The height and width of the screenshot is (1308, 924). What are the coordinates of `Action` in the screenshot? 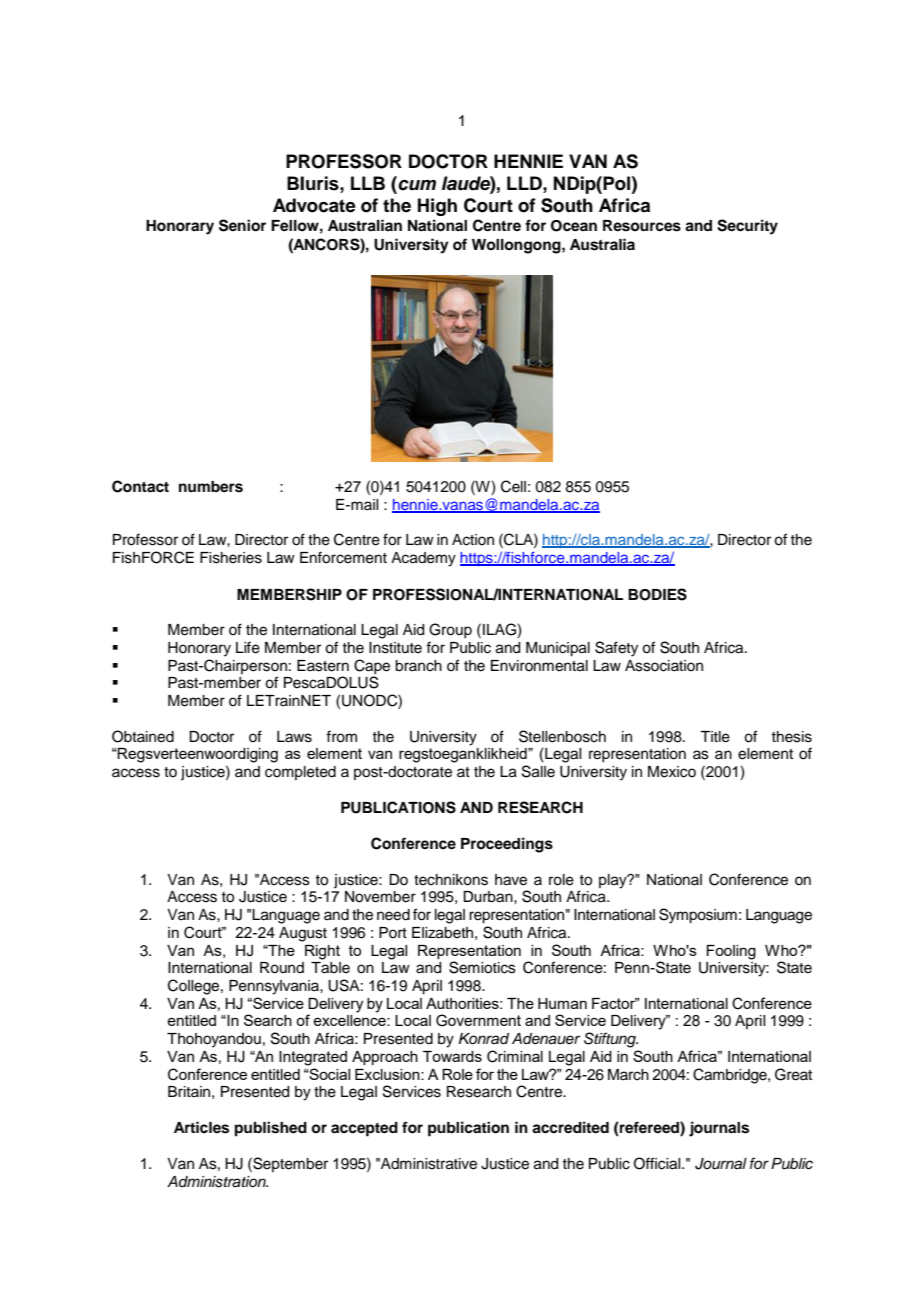 It's located at (473, 540).
